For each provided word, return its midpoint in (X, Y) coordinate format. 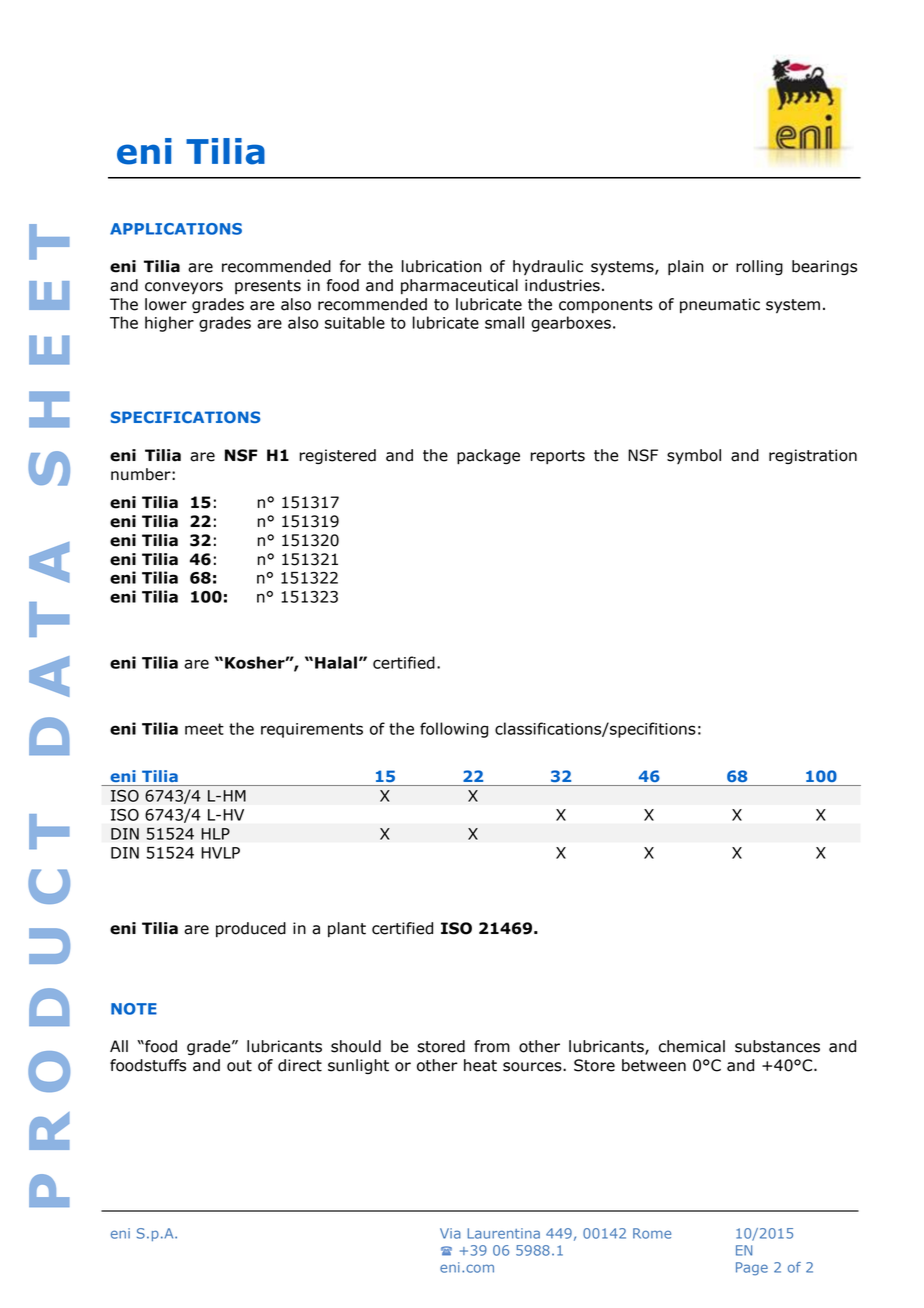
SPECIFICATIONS (185, 417)
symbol (694, 456)
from (492, 1046)
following (454, 730)
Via (450, 1233)
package (488, 457)
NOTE (134, 1009)
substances (777, 1046)
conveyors (184, 288)
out (239, 1066)
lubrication (441, 266)
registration (813, 457)
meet (204, 729)
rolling (759, 268)
